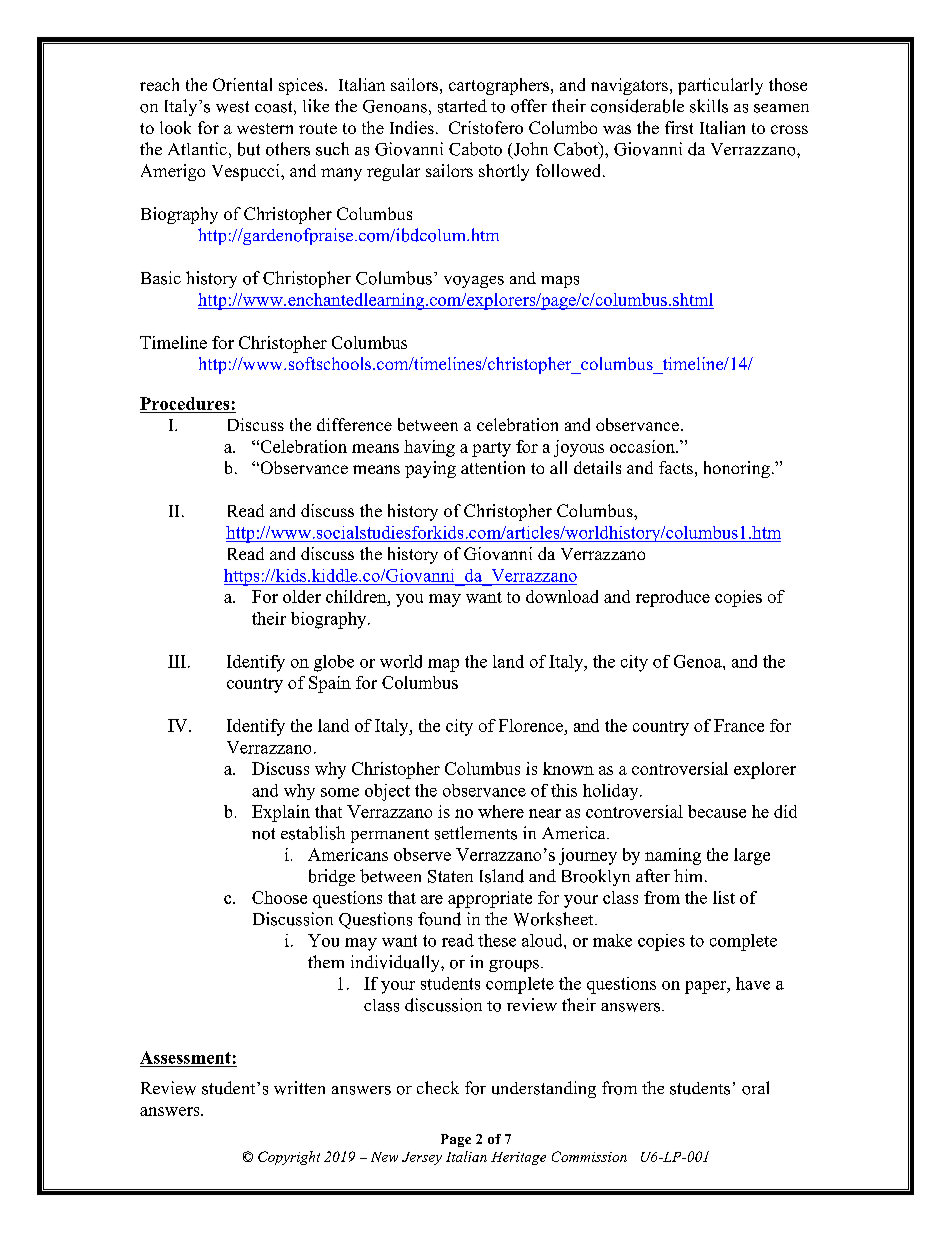  I want to click on skills, so click(709, 106).
